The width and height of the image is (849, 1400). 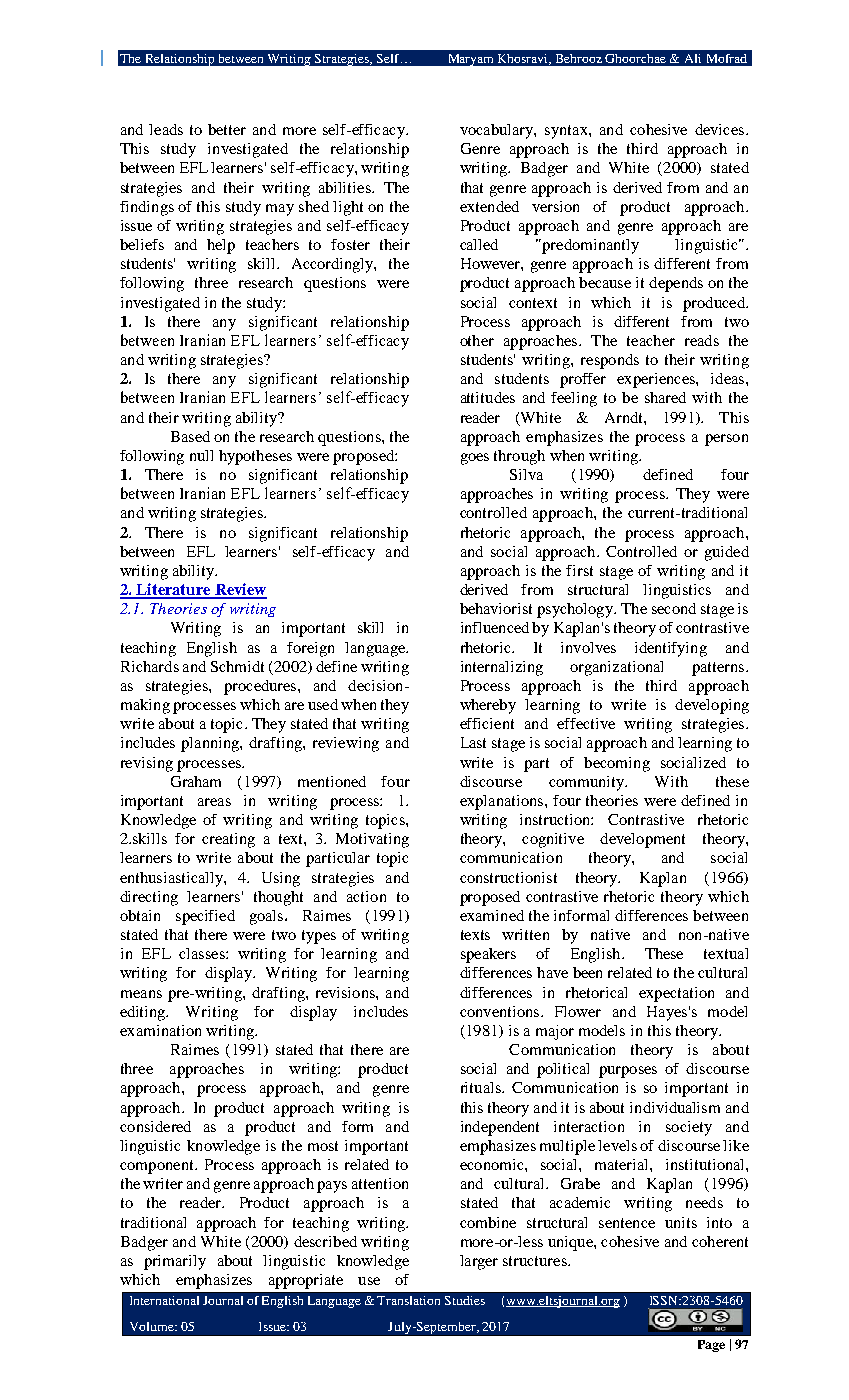 What do you see at coordinates (164, 1300) in the image?
I see `International` at bounding box center [164, 1300].
